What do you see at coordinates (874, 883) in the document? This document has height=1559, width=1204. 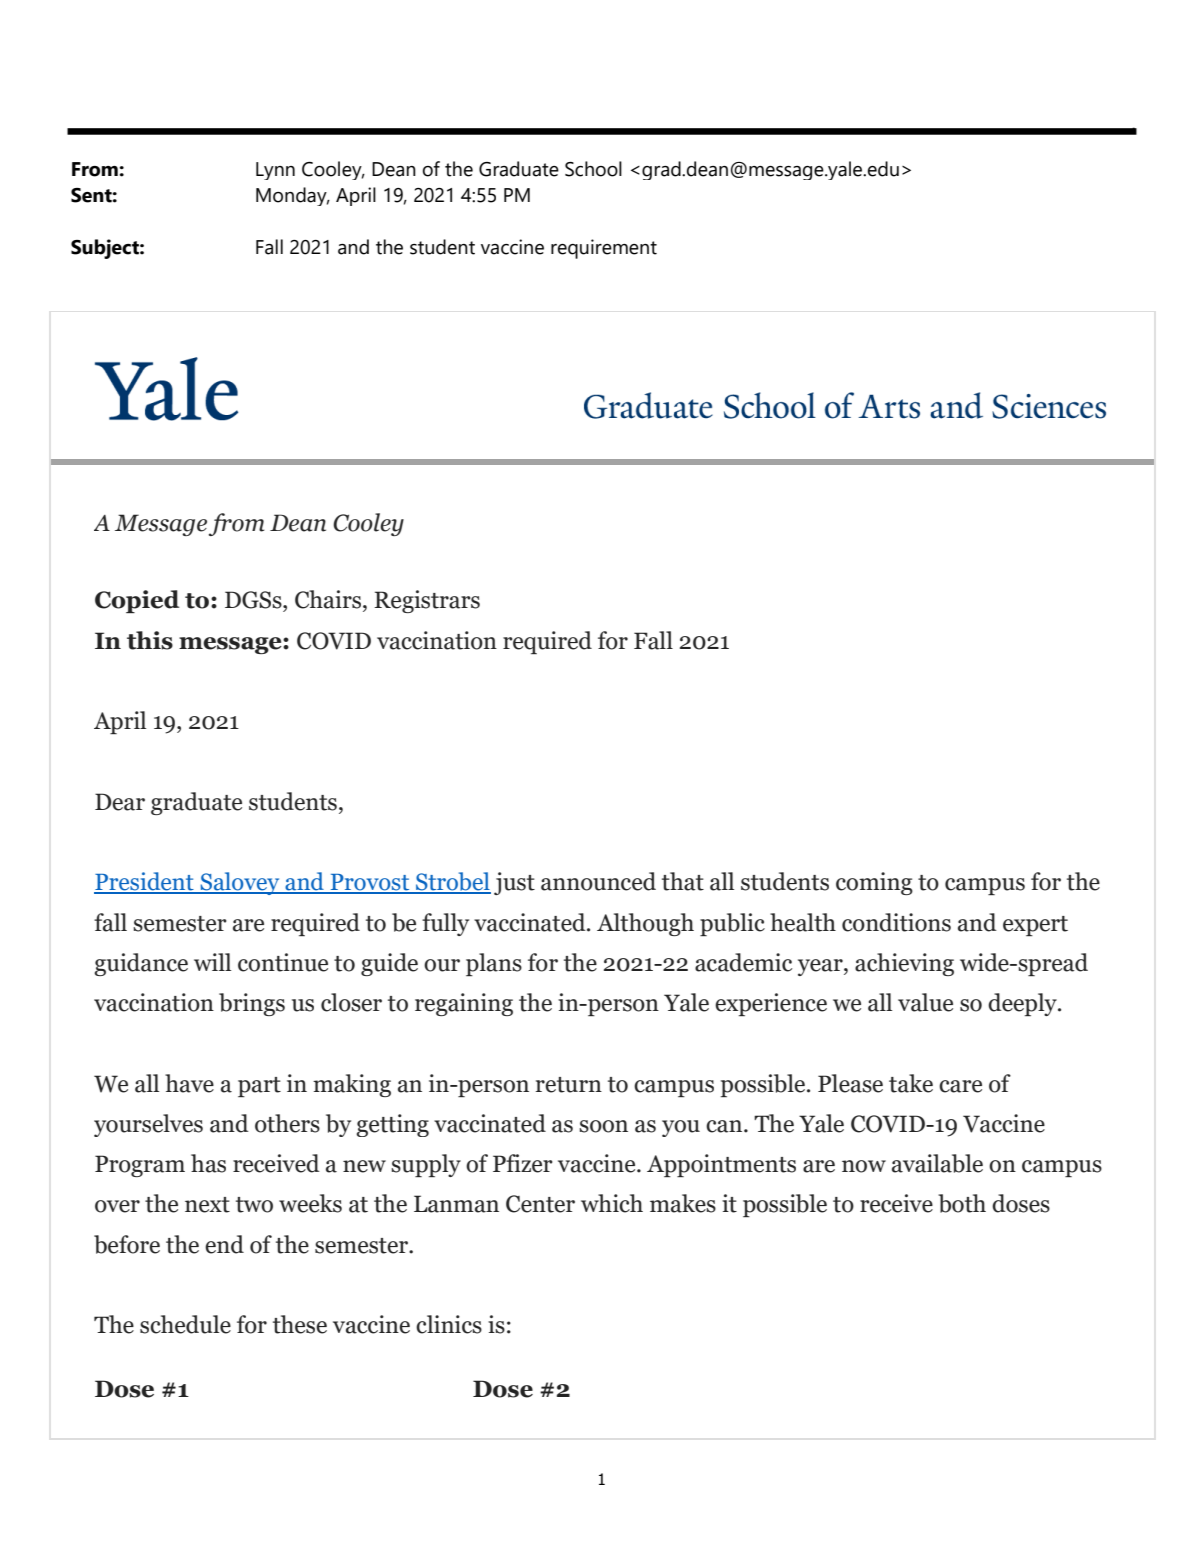 I see `coming` at bounding box center [874, 883].
